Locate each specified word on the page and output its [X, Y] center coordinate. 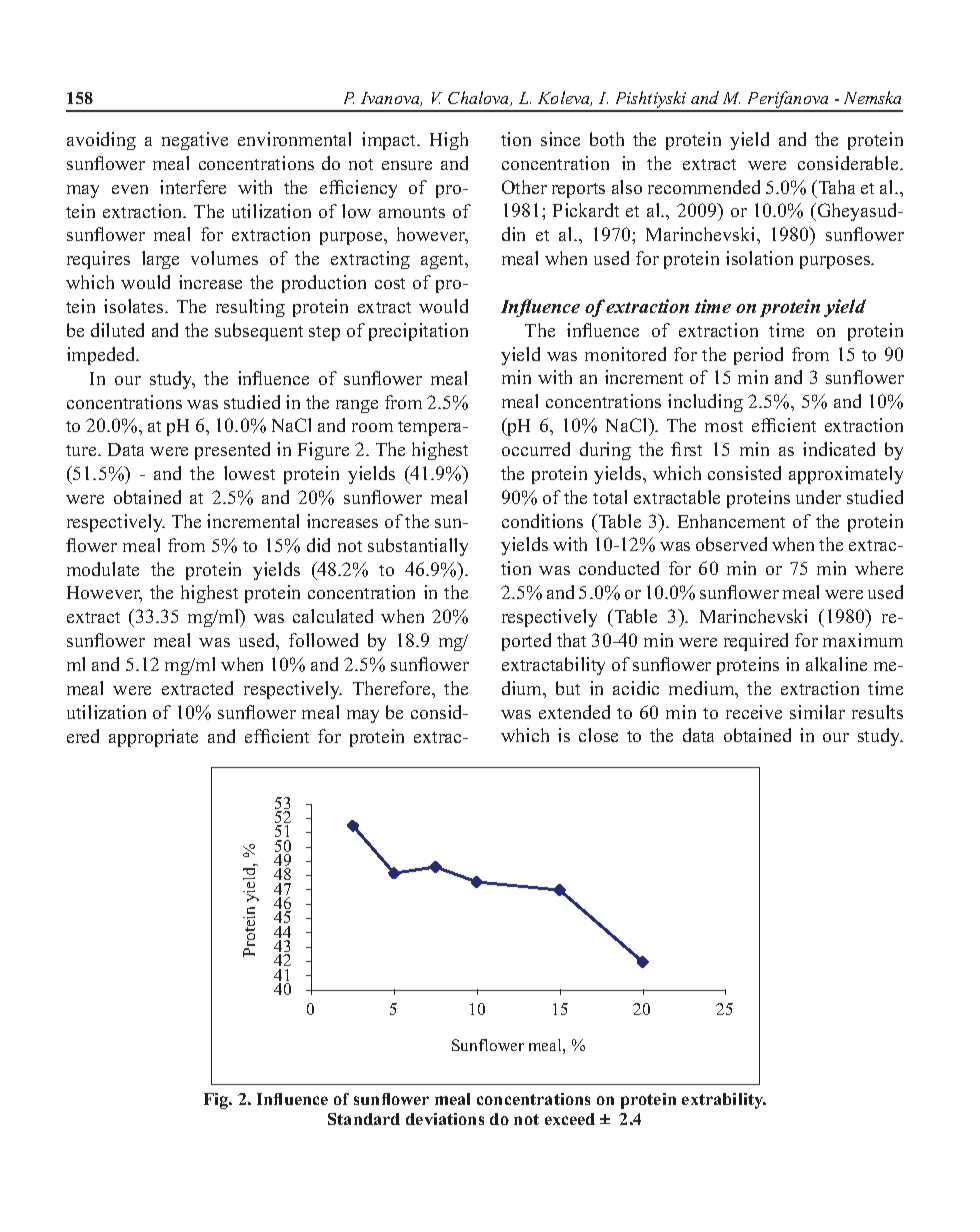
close [598, 735]
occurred [536, 449]
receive [754, 712]
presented [232, 451]
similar [817, 712]
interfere [193, 187]
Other [524, 187]
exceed [570, 1119]
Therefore [393, 688]
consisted [744, 473]
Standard [364, 1119]
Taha [835, 187]
